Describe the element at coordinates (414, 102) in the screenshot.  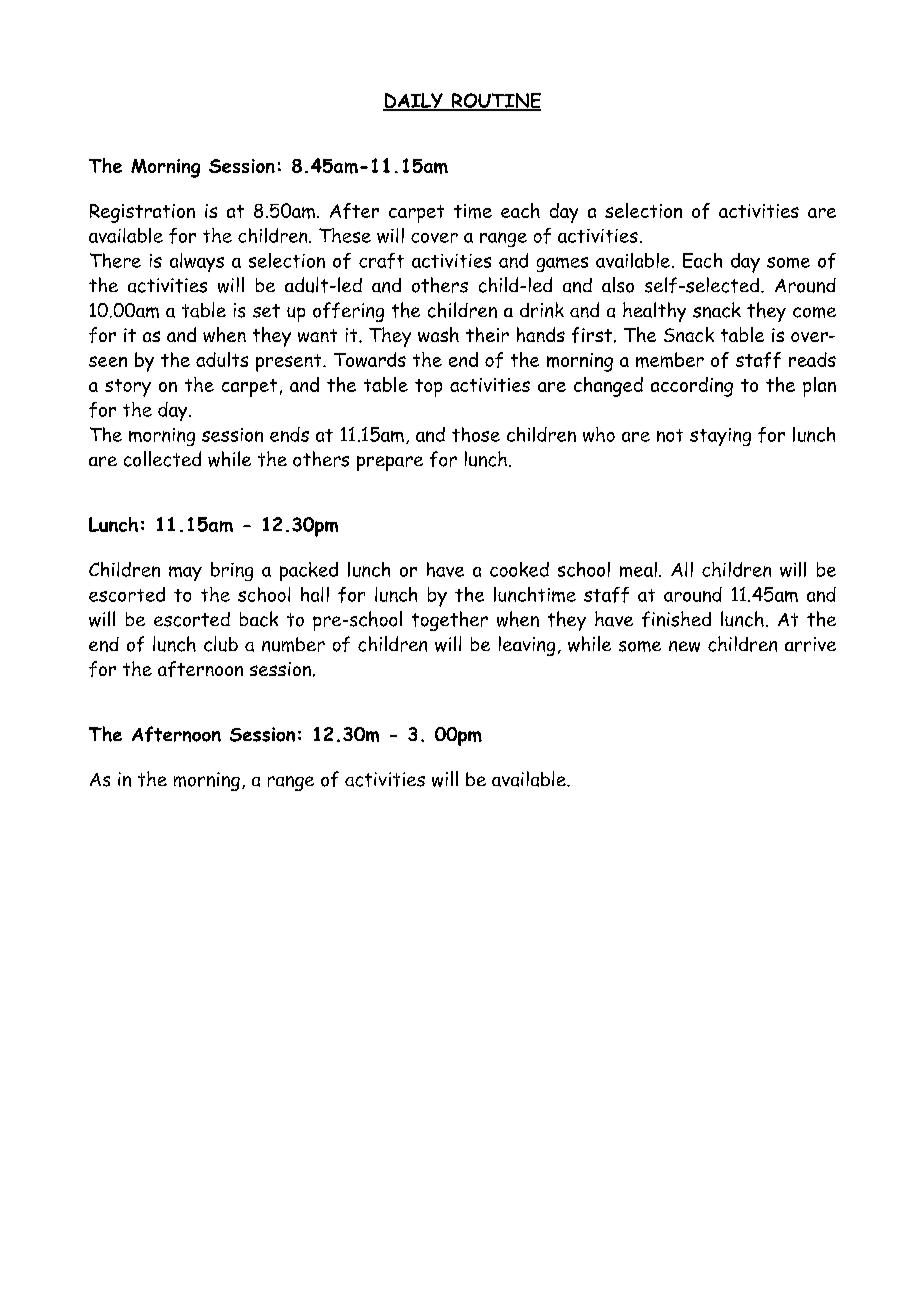
I see `DAILY` at that location.
